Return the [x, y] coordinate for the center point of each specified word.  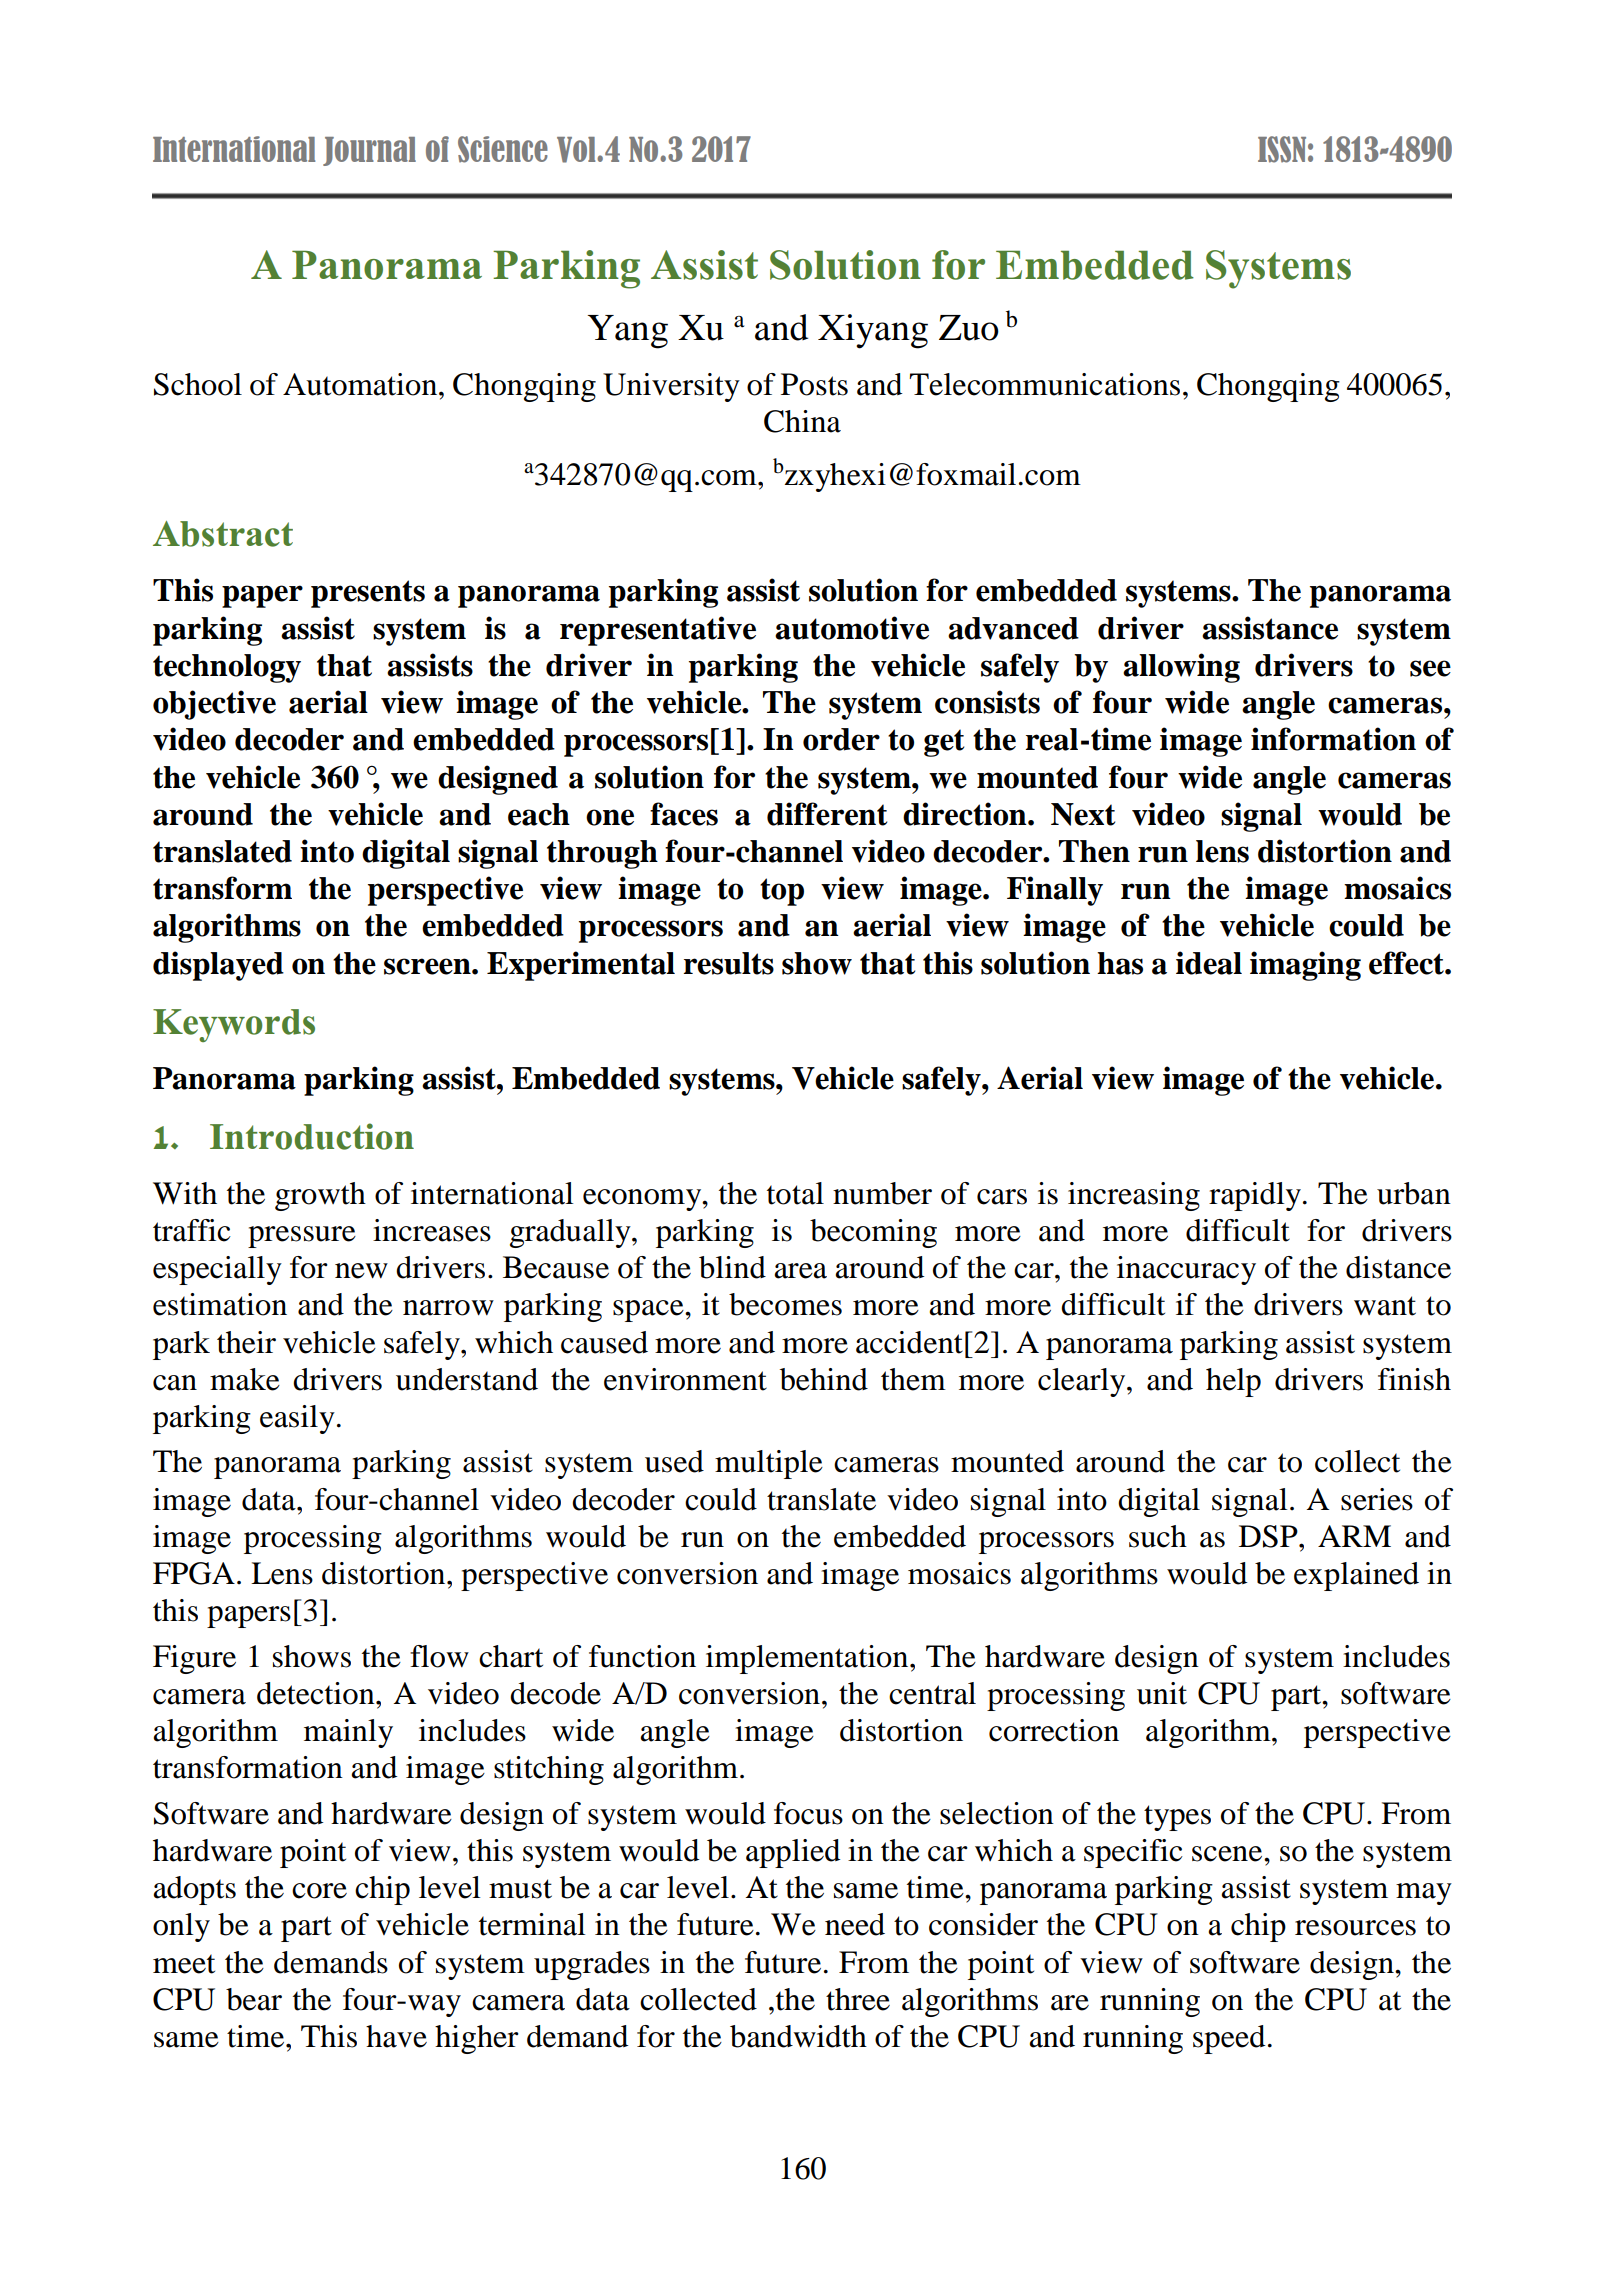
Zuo [969, 328]
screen [428, 966]
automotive [852, 628]
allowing [1181, 668]
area [800, 1271]
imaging [1305, 966]
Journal [369, 151]
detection [317, 1693]
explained [1356, 1576]
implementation [808, 1659]
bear [254, 1999]
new [361, 1271]
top [782, 892]
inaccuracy [1186, 1270]
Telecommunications [1044, 384]
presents [368, 594]
